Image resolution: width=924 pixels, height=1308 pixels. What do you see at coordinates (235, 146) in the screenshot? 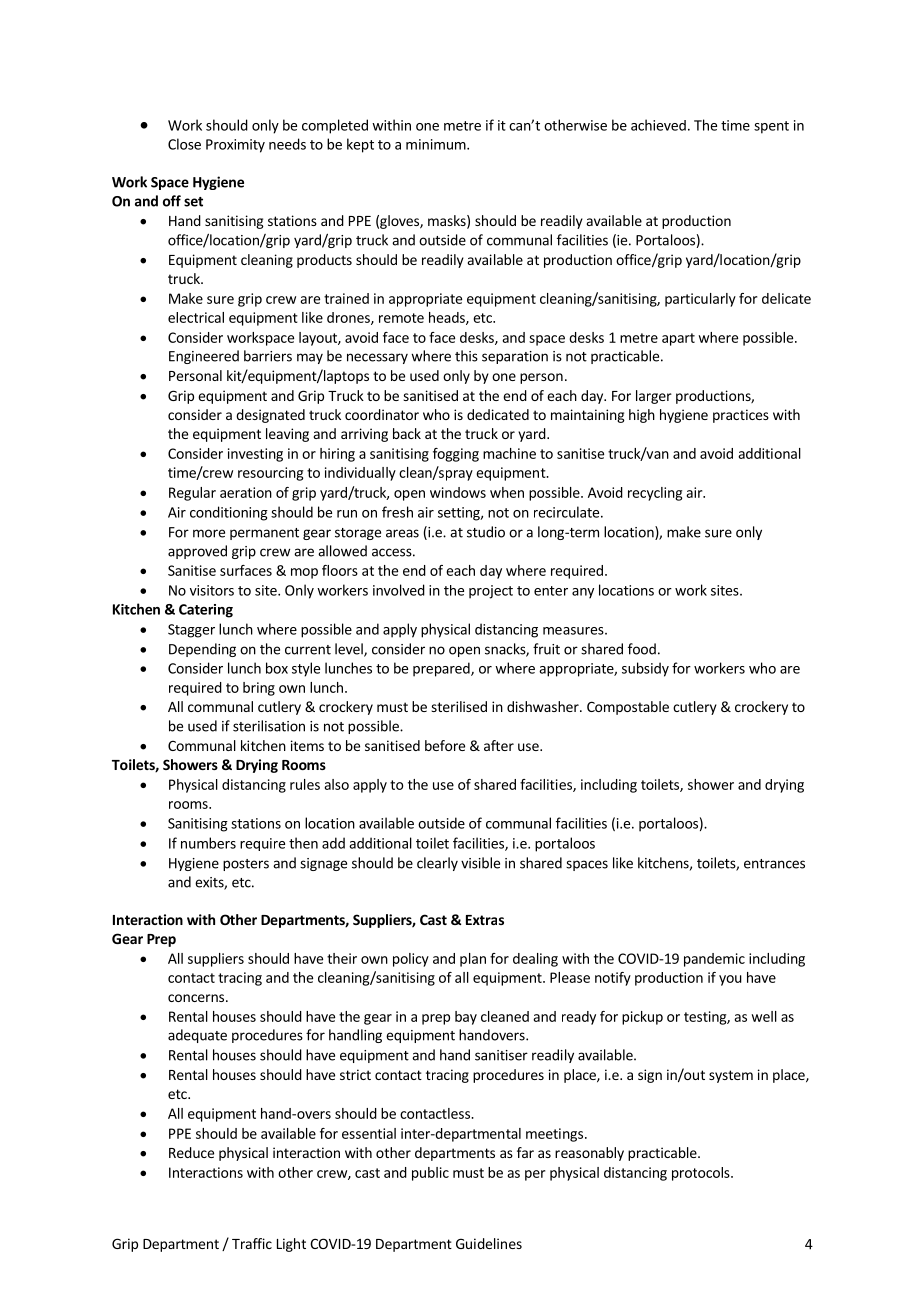
I see `Proximity` at bounding box center [235, 146].
